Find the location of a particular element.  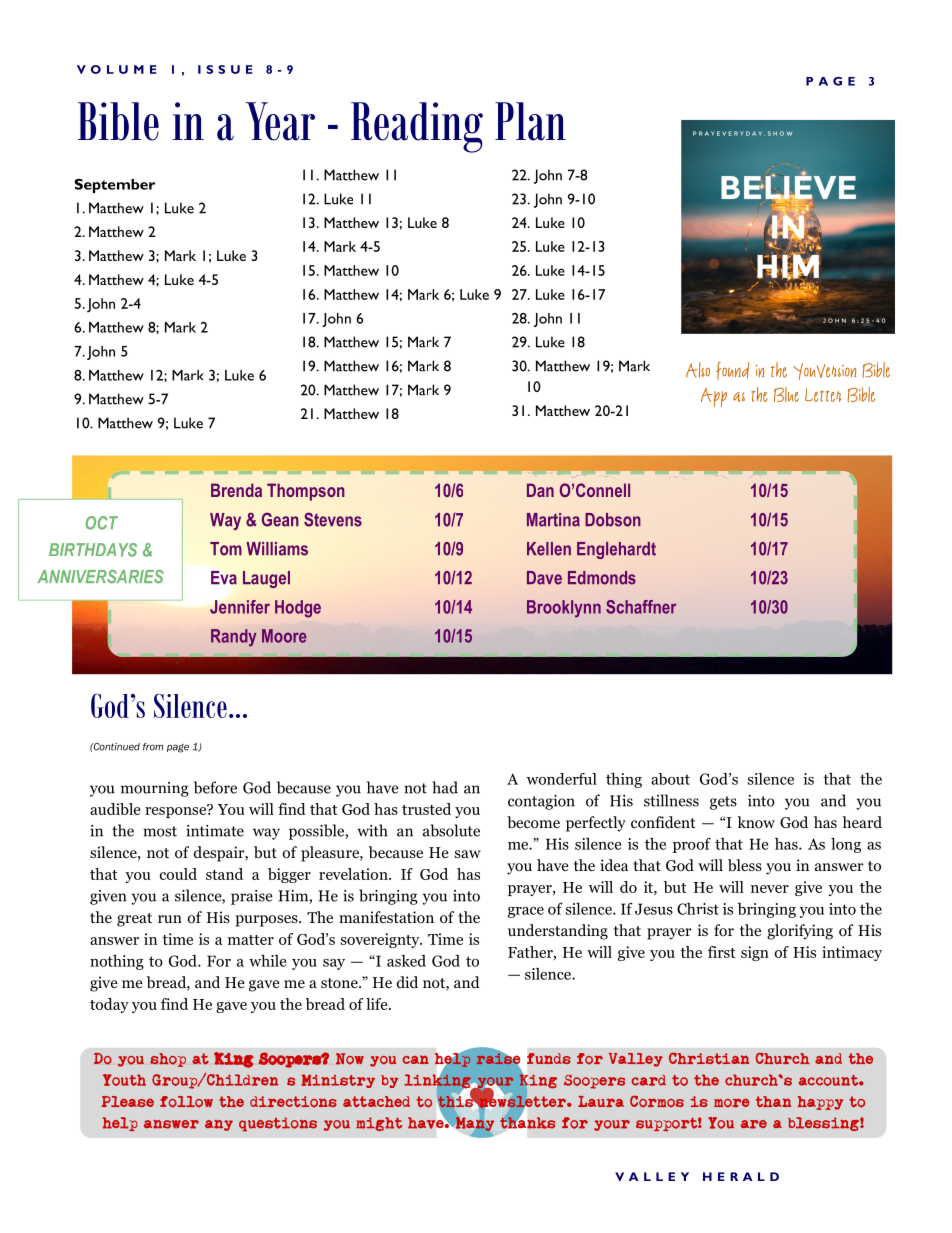

Edmonds is located at coordinates (602, 578).
